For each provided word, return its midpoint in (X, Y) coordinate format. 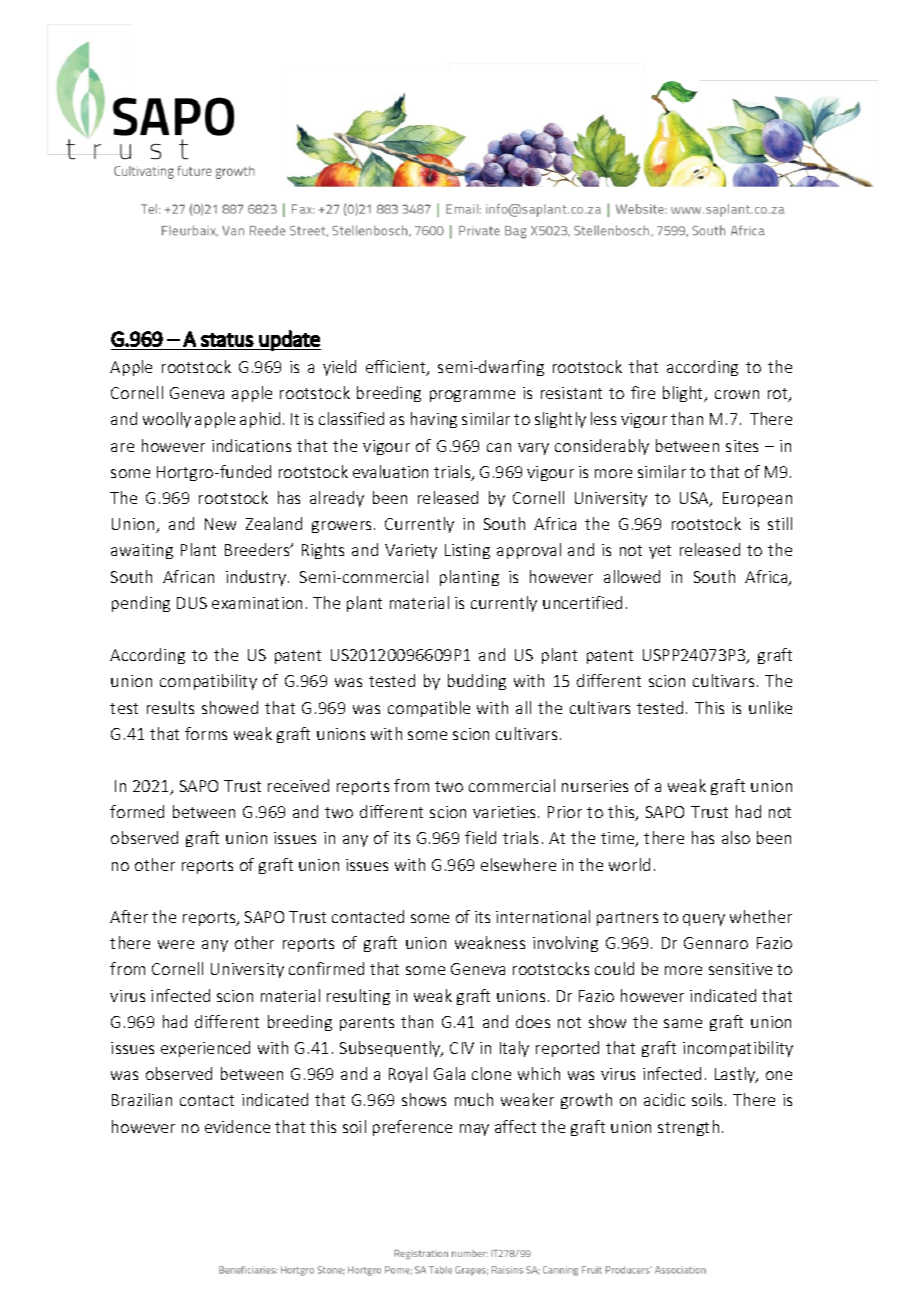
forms (206, 733)
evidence (237, 1126)
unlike (770, 707)
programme (472, 396)
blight (684, 394)
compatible (429, 709)
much (474, 1099)
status (227, 340)
